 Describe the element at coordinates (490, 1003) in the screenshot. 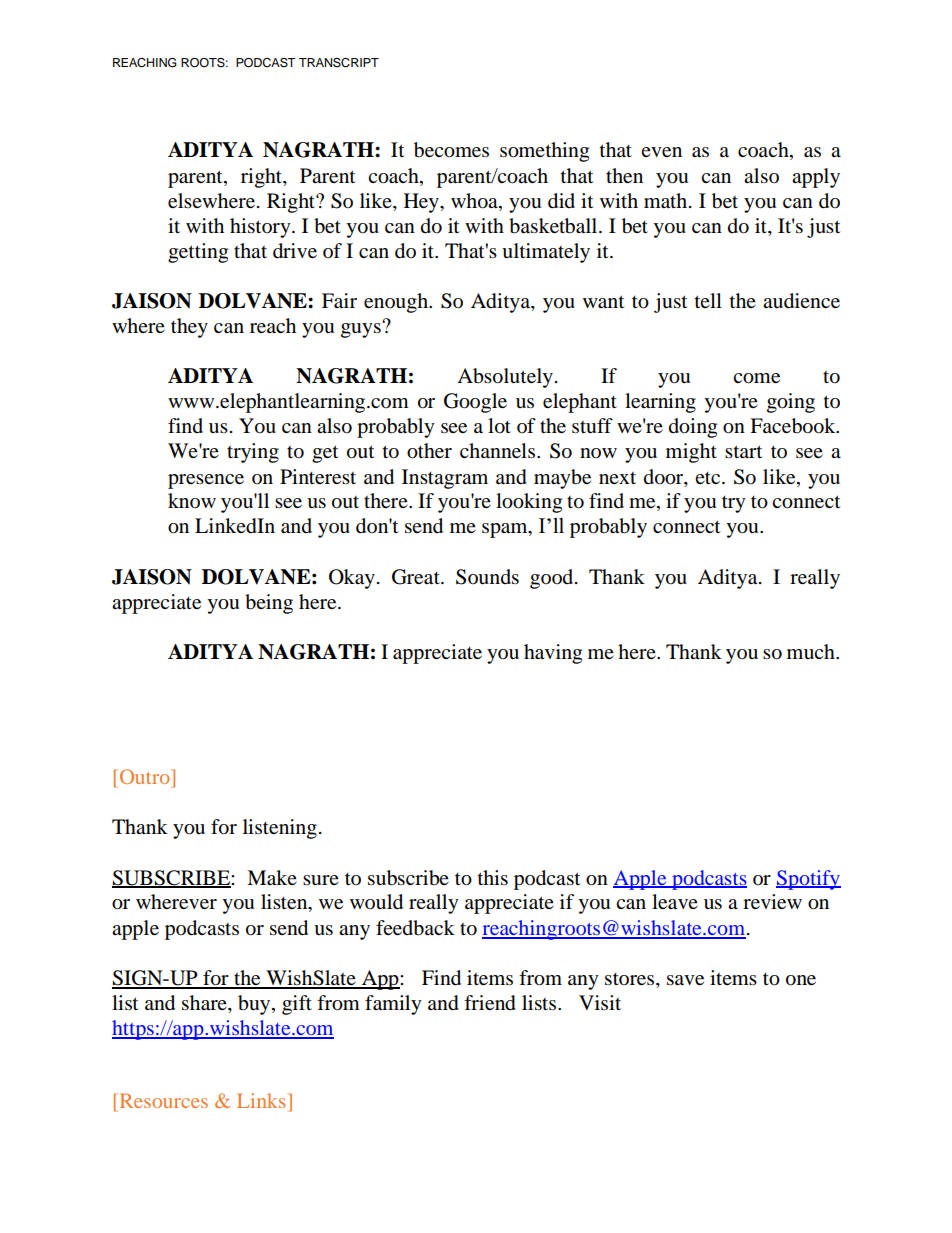

I see `friend` at that location.
